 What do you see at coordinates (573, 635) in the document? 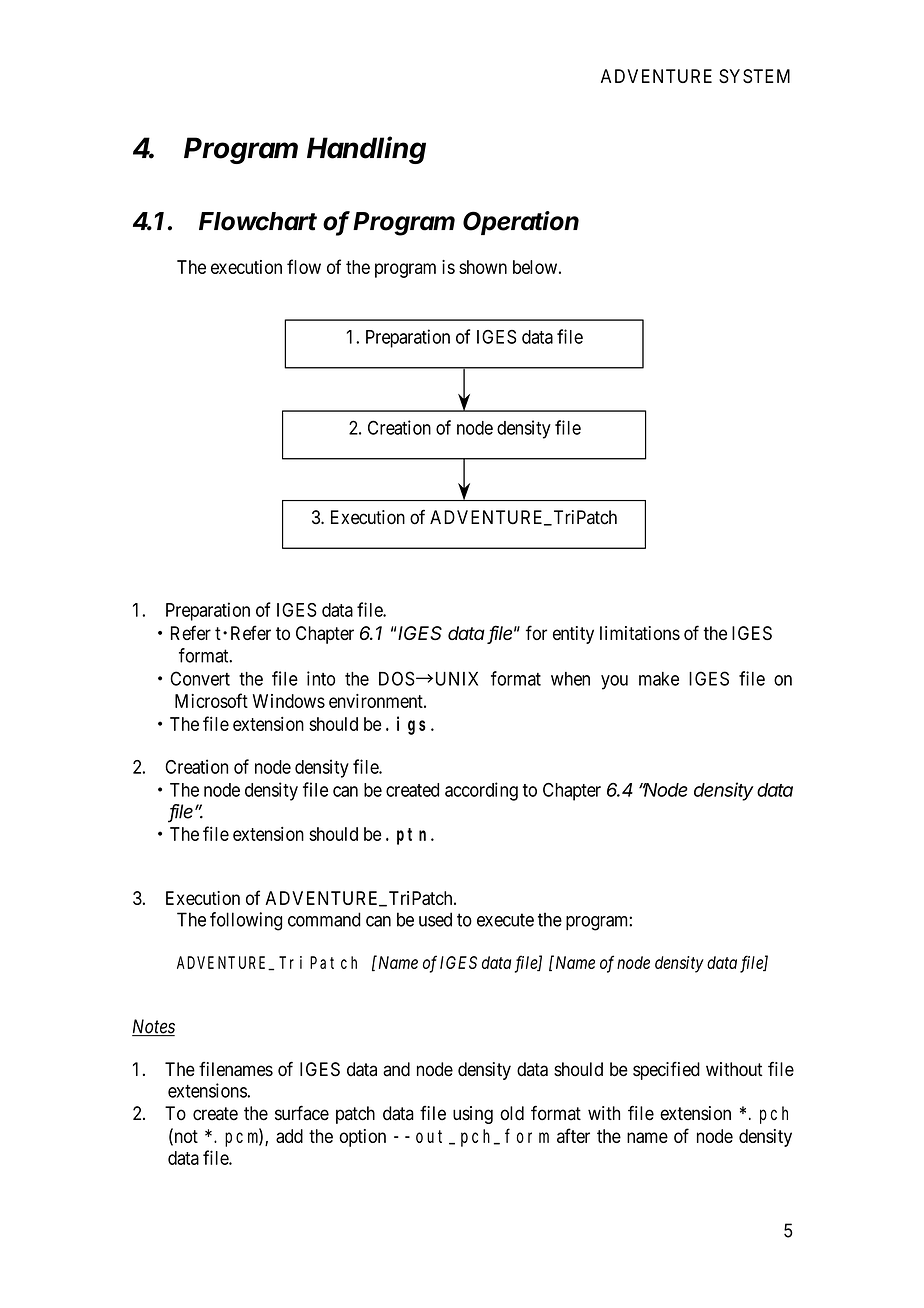
I see `entity` at bounding box center [573, 635].
